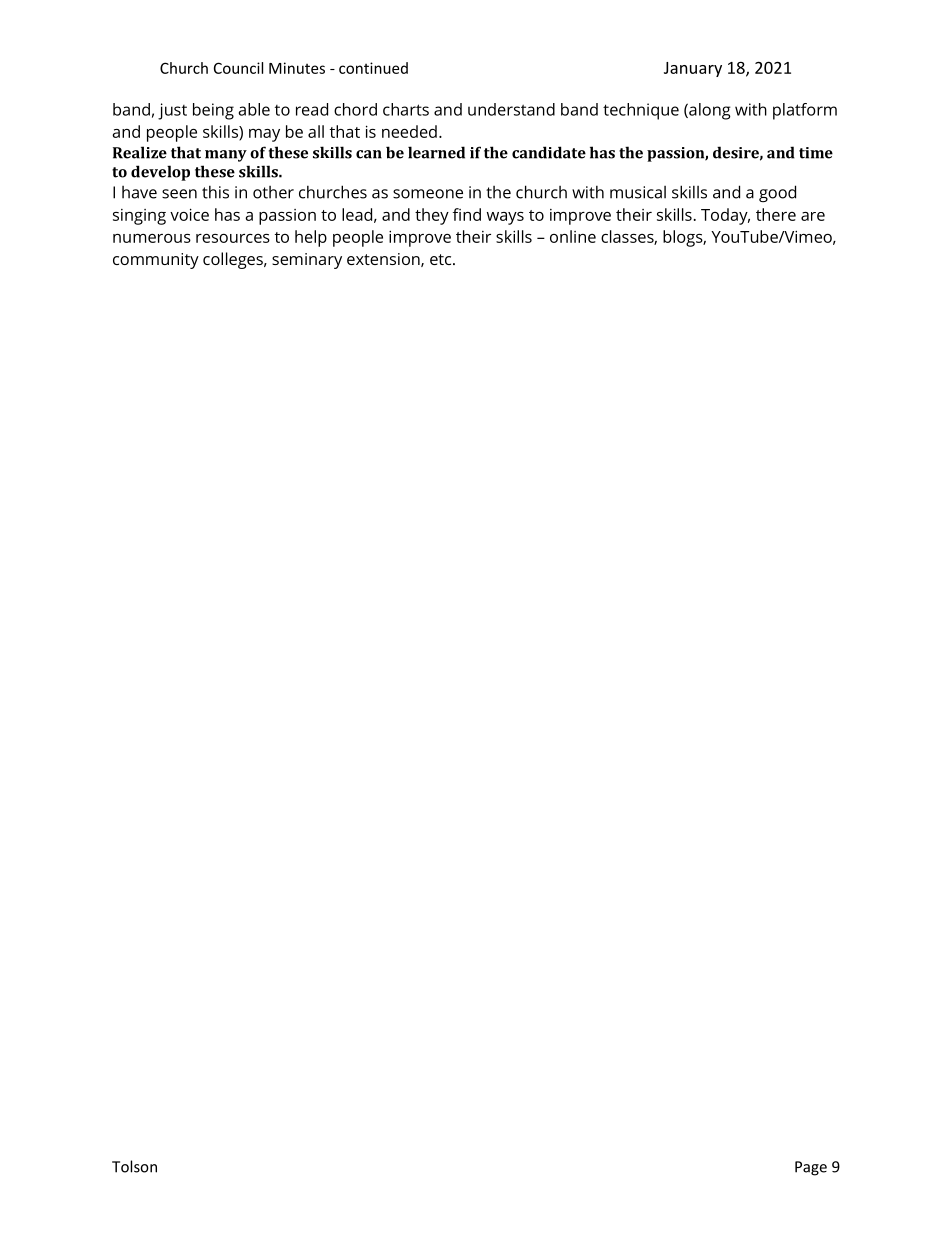 This screenshot has width=952, height=1233. What do you see at coordinates (511, 109) in the screenshot?
I see `understand` at bounding box center [511, 109].
